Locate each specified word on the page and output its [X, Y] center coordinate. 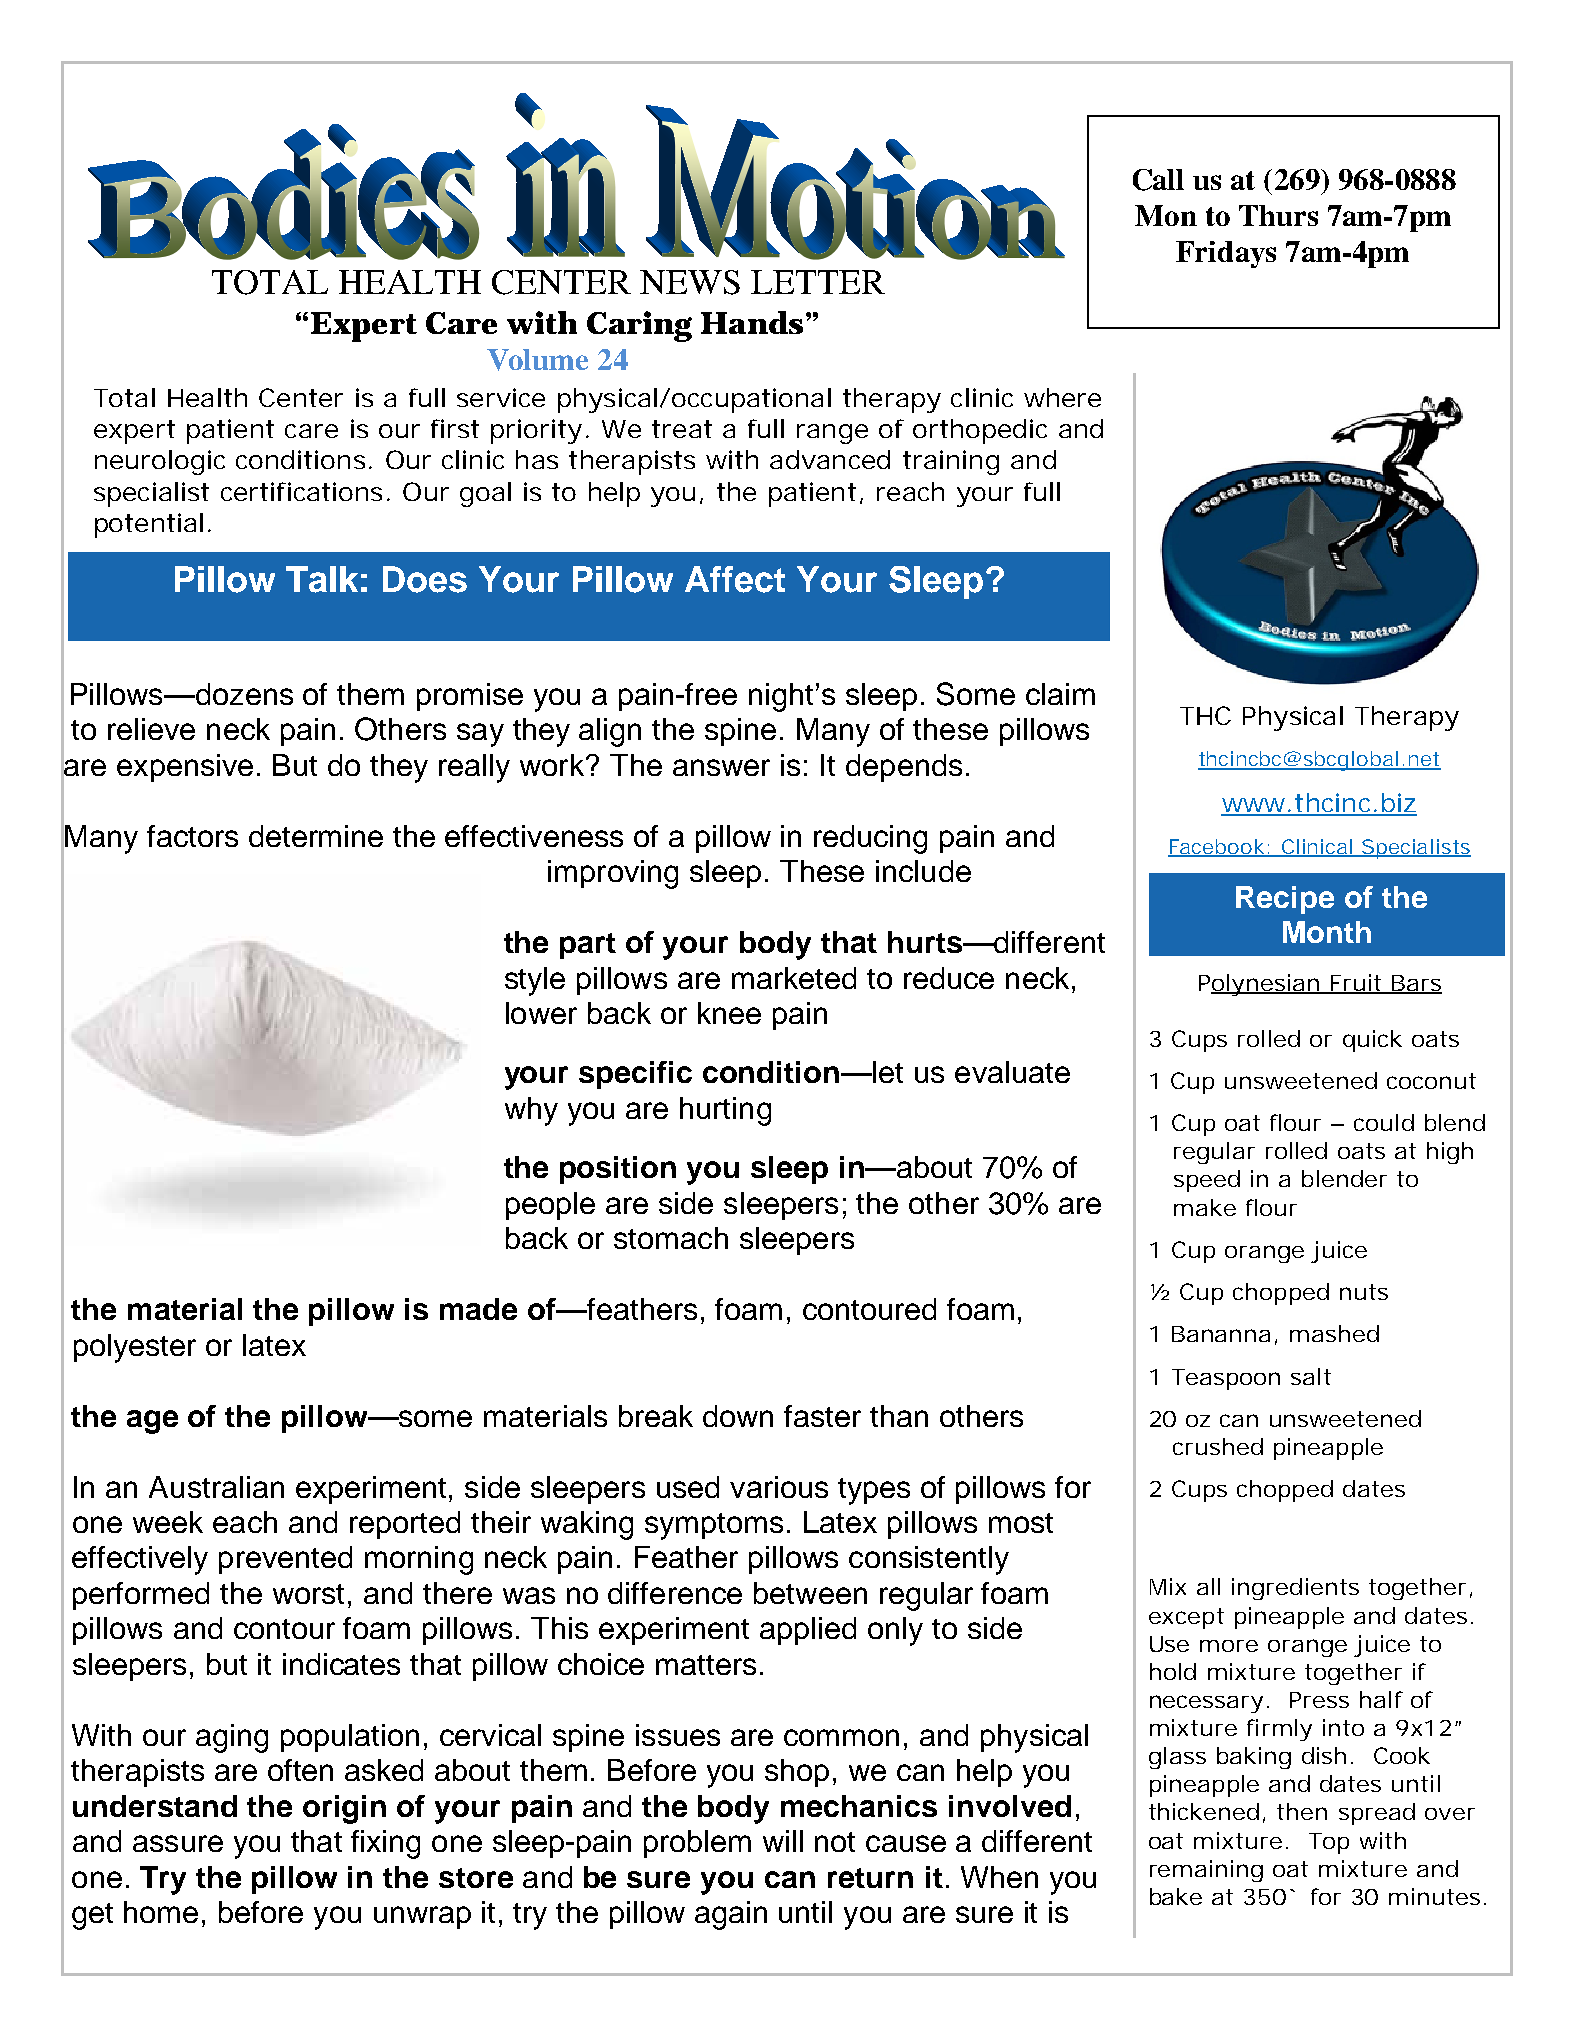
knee [729, 1013]
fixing [385, 1844]
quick [1372, 1041]
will [783, 1841]
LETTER [818, 282]
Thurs [1278, 215]
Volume [537, 360]
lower [541, 1013]
